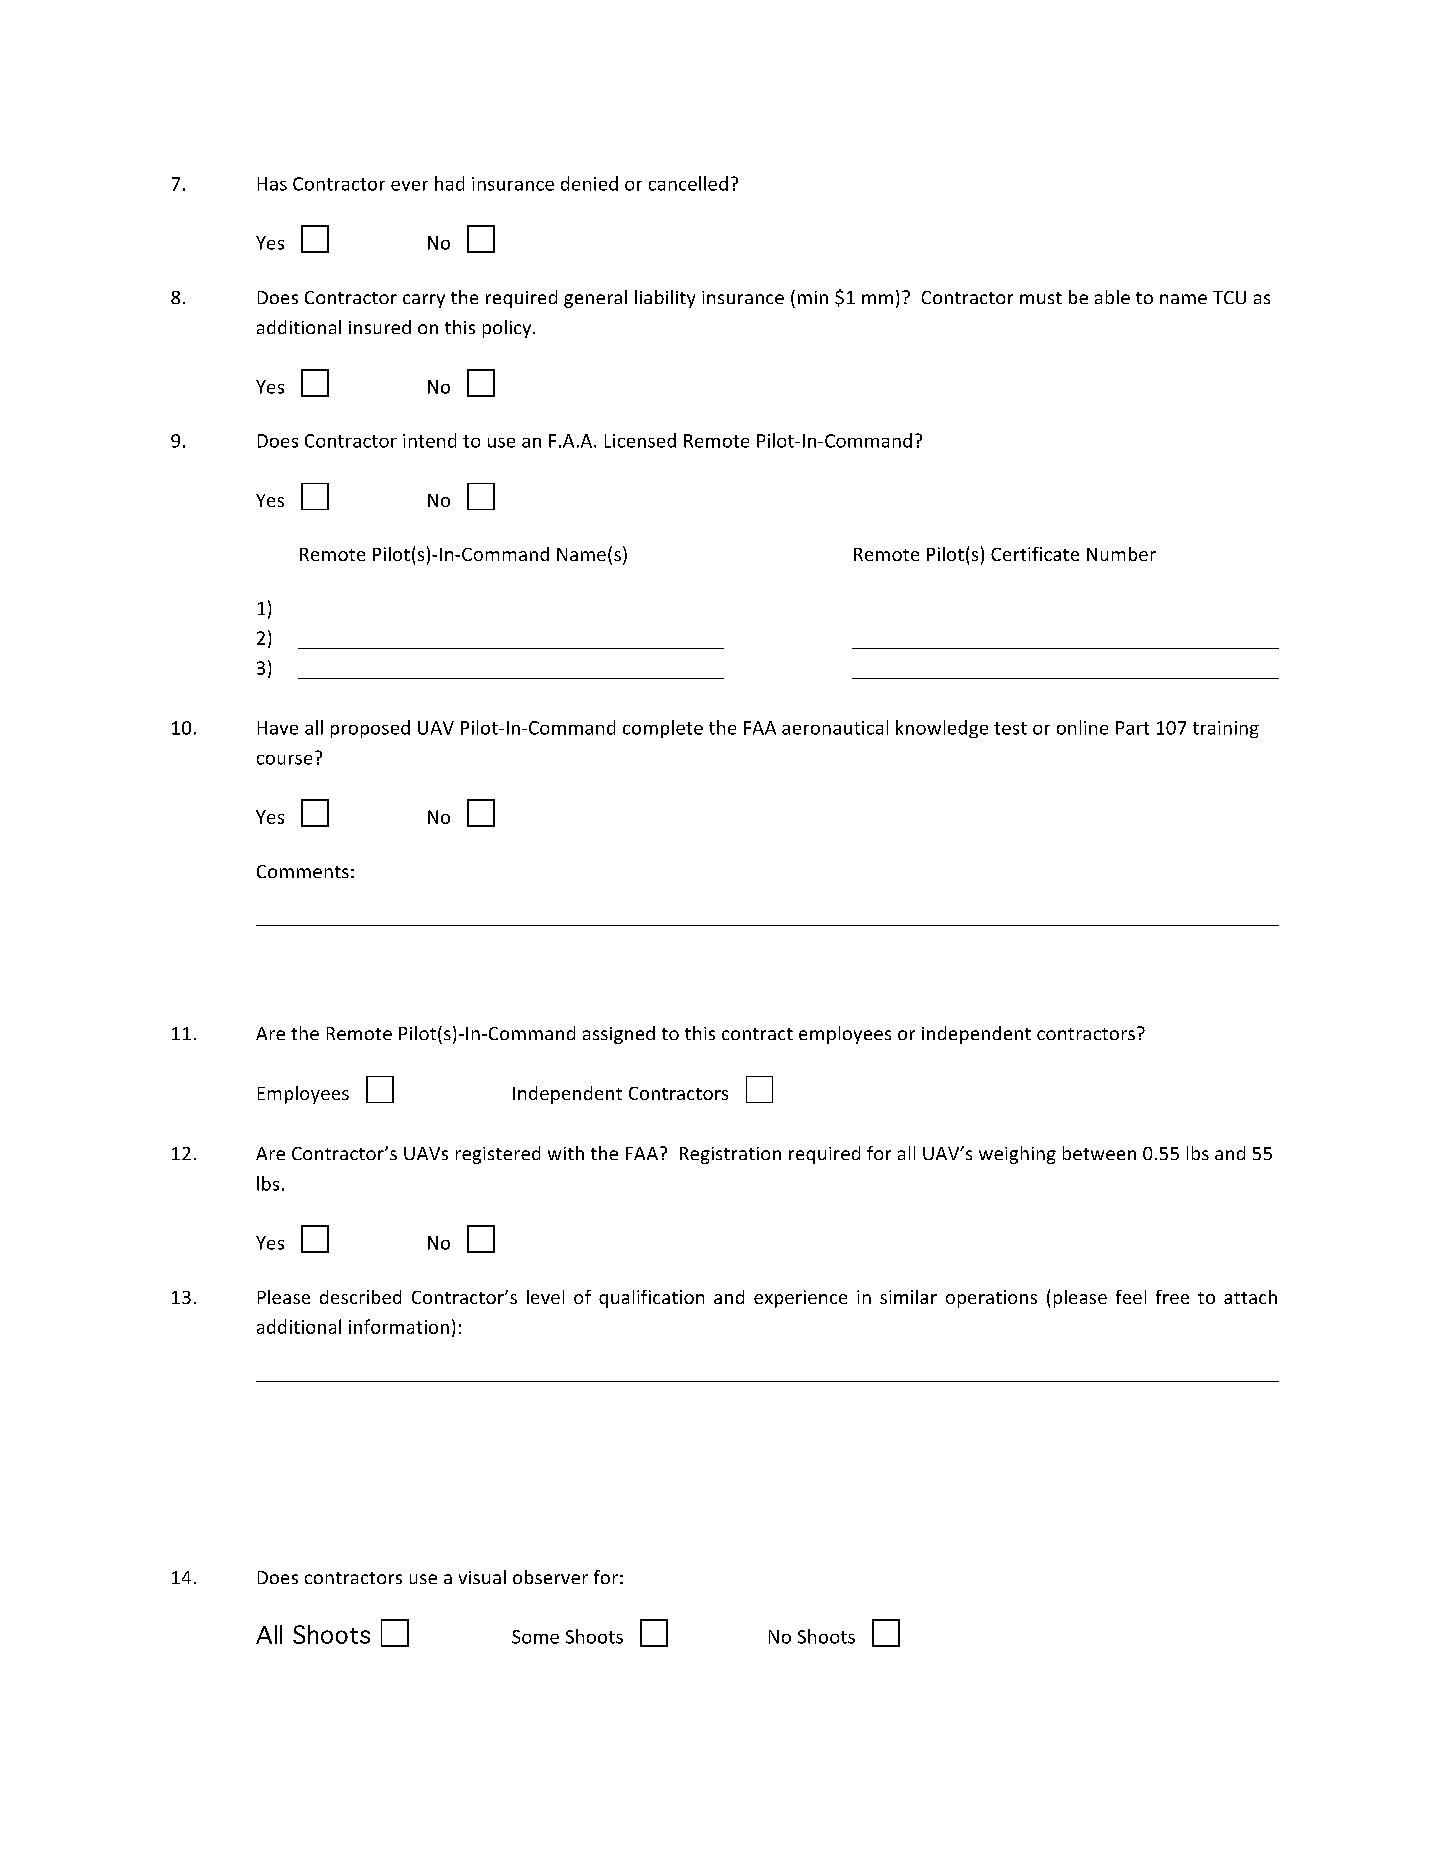  Describe the element at coordinates (360, 1297) in the image. I see `described` at that location.
